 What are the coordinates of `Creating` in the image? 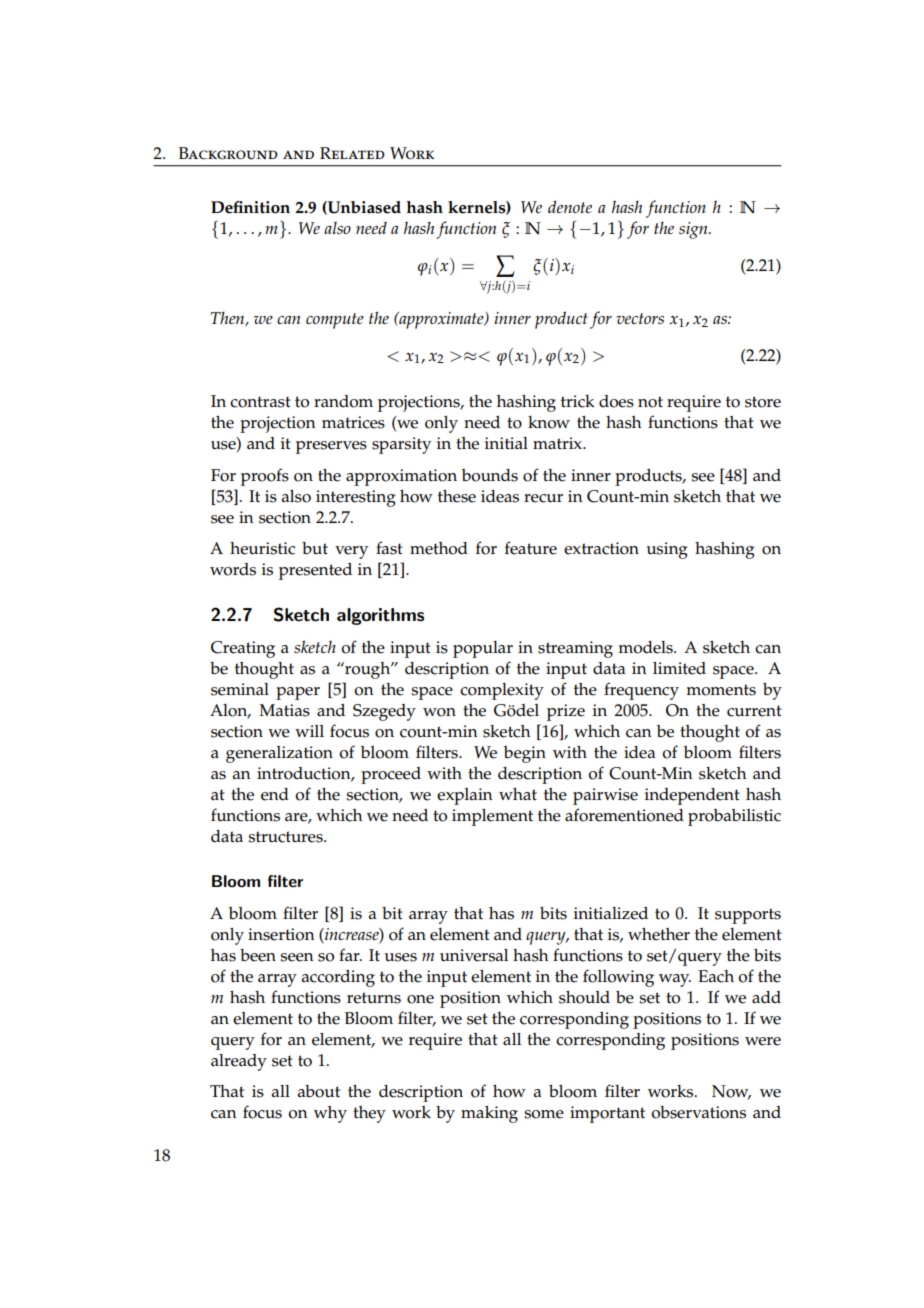 It's located at (243, 649).
